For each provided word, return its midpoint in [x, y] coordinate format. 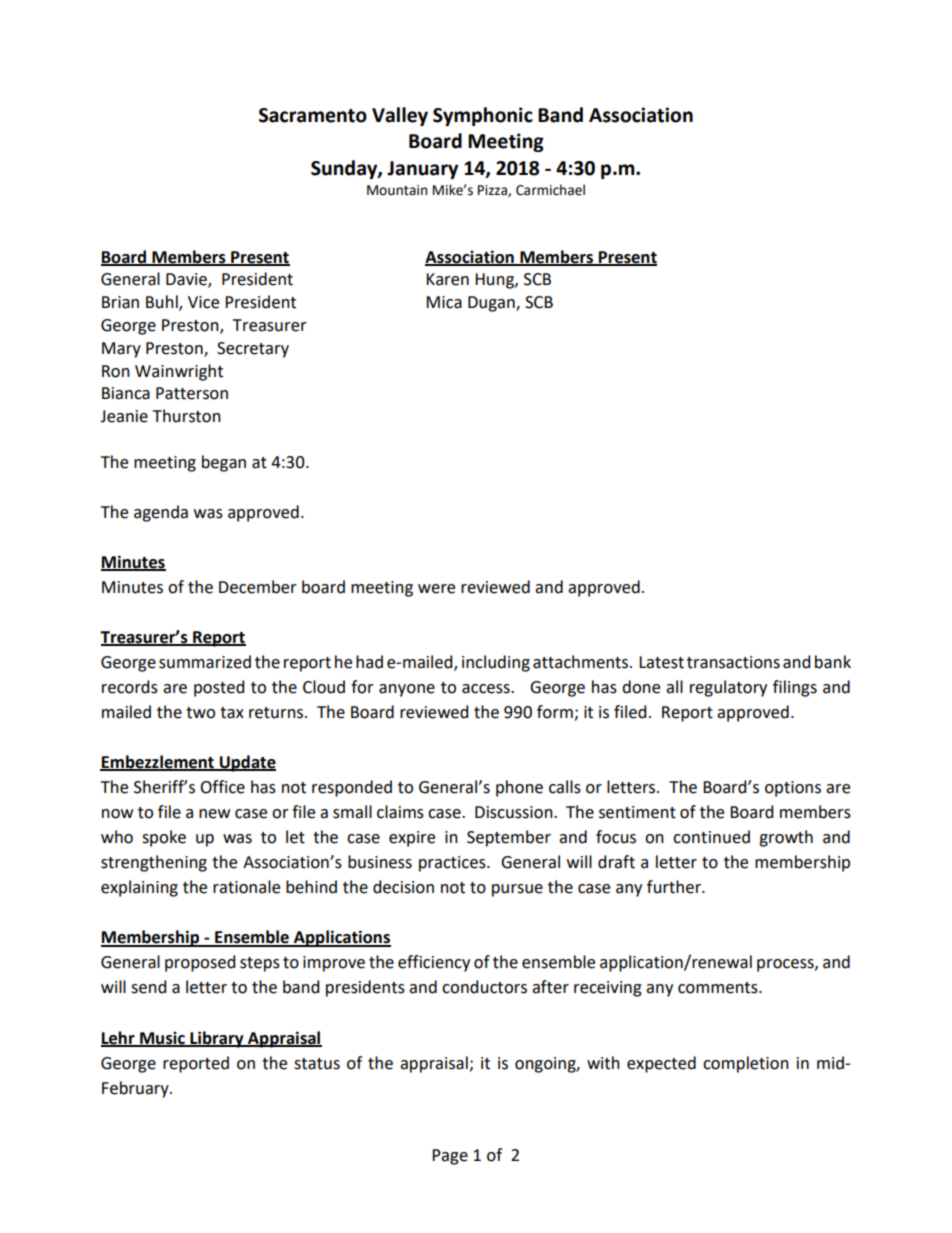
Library [217, 1039]
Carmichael [550, 190]
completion [746, 1064]
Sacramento [313, 115]
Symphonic [483, 116]
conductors [484, 987]
